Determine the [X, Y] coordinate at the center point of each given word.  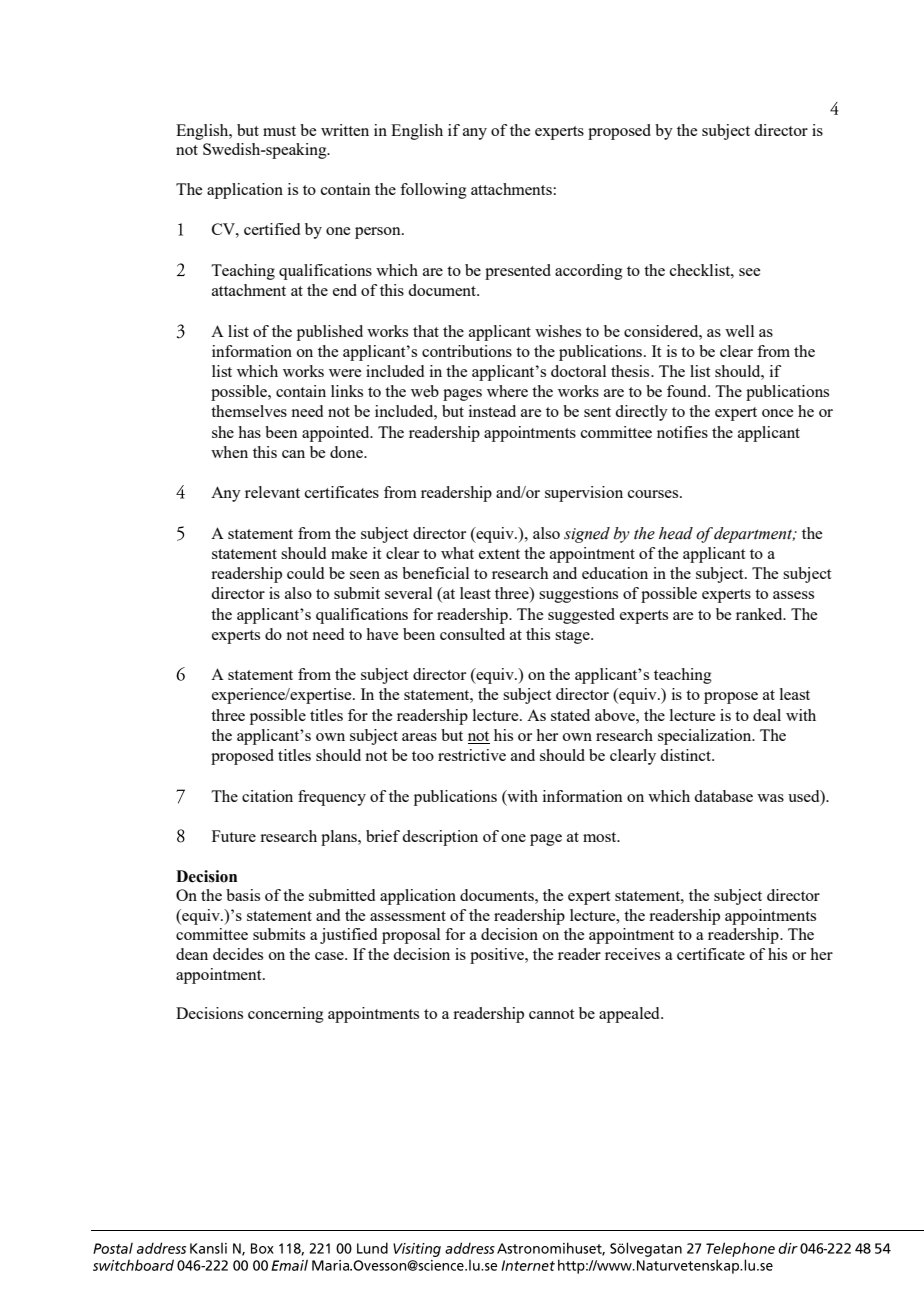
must [279, 131]
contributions [467, 351]
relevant [272, 492]
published [330, 333]
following [433, 191]
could [305, 573]
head [676, 533]
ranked [760, 614]
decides [238, 954]
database [723, 796]
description [440, 838]
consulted [472, 634]
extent [499, 554]
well [739, 331]
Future [234, 836]
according [589, 272]
